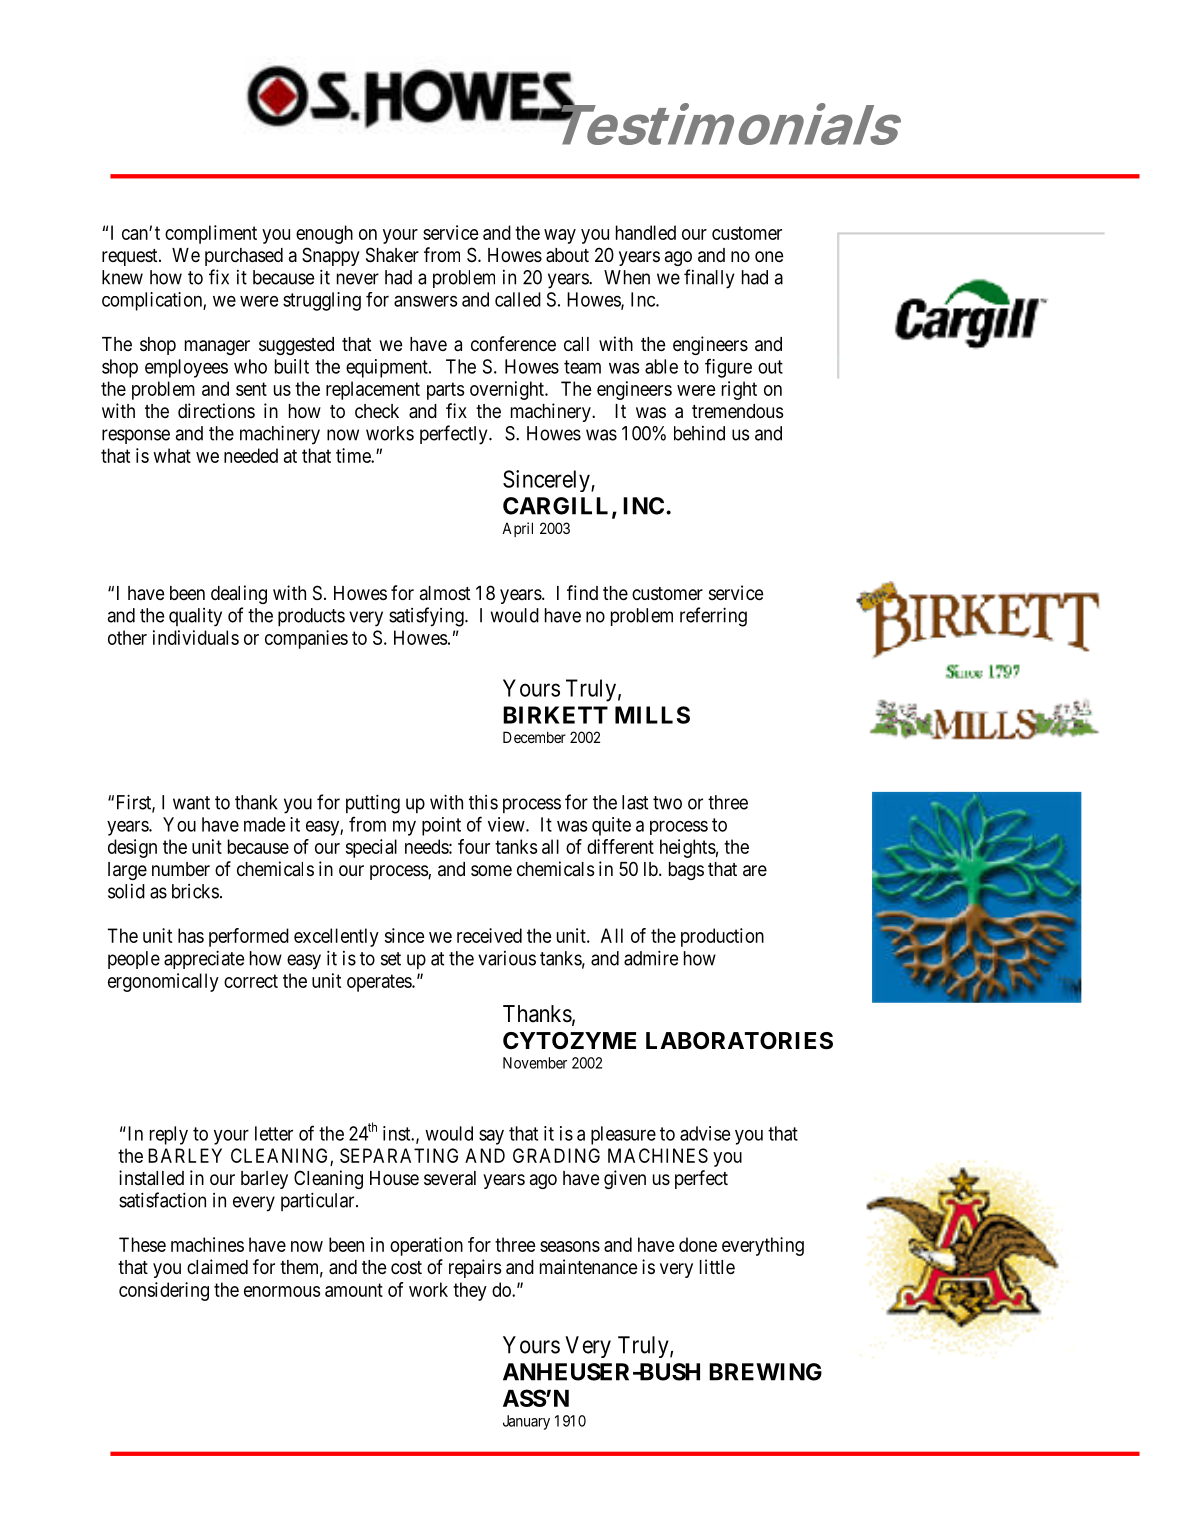  Describe the element at coordinates (164, 1291) in the page. I see `considering` at that location.
